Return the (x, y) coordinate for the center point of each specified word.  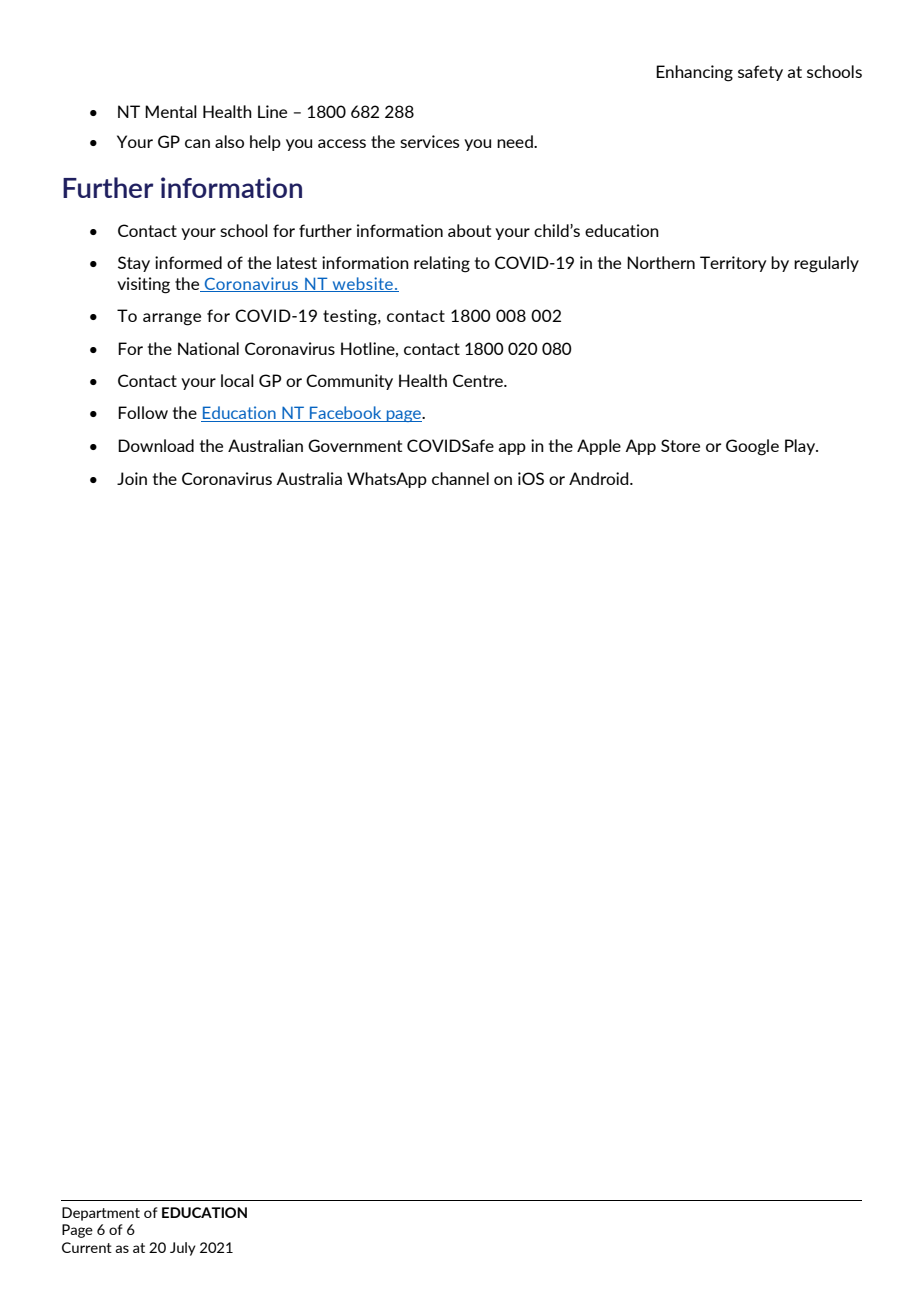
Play (801, 447)
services (429, 141)
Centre (479, 380)
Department (101, 1214)
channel (460, 478)
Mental (171, 111)
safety (760, 73)
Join (132, 478)
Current (87, 1247)
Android (600, 478)
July (183, 1249)
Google (752, 447)
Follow (143, 412)
